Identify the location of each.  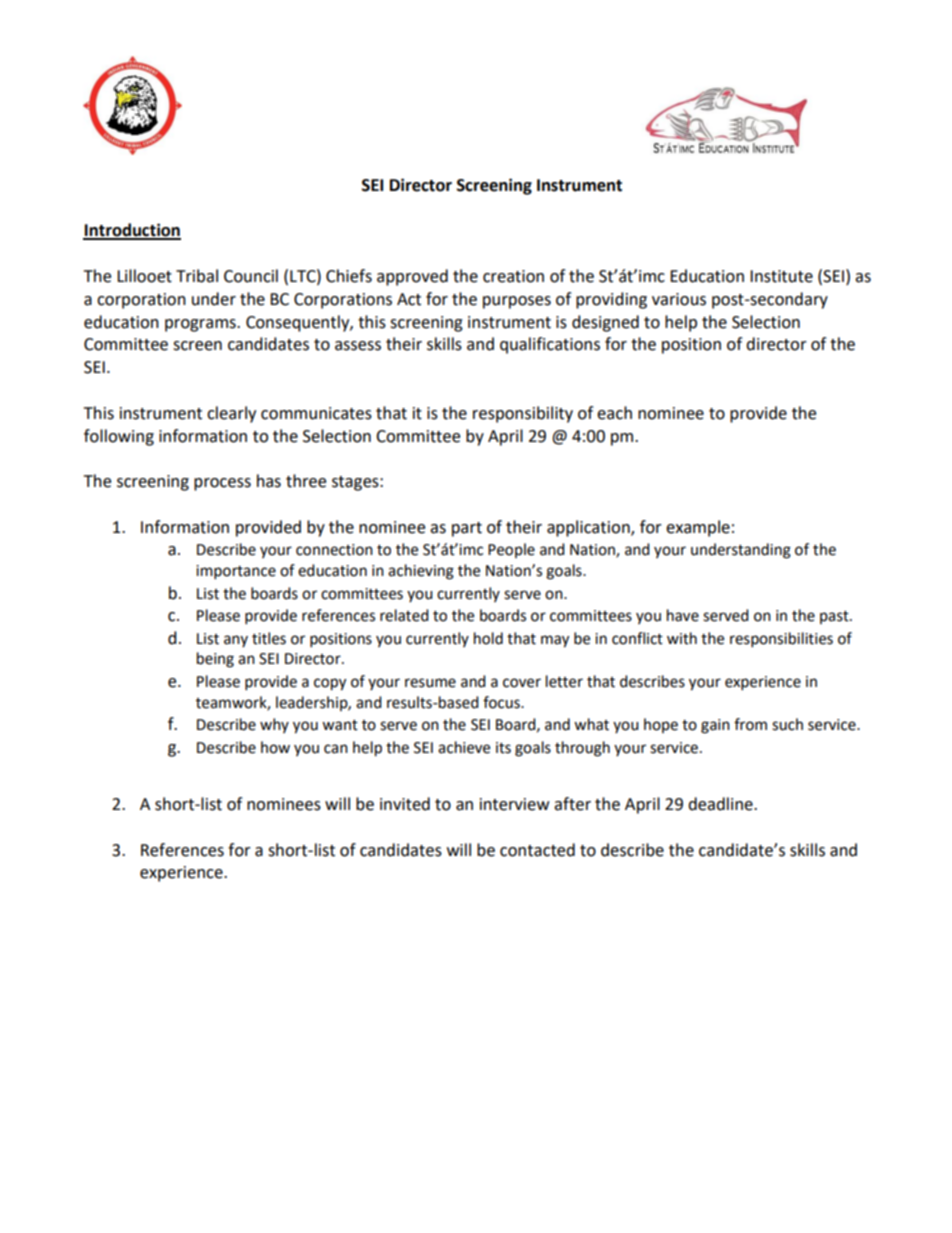
(614, 413).
